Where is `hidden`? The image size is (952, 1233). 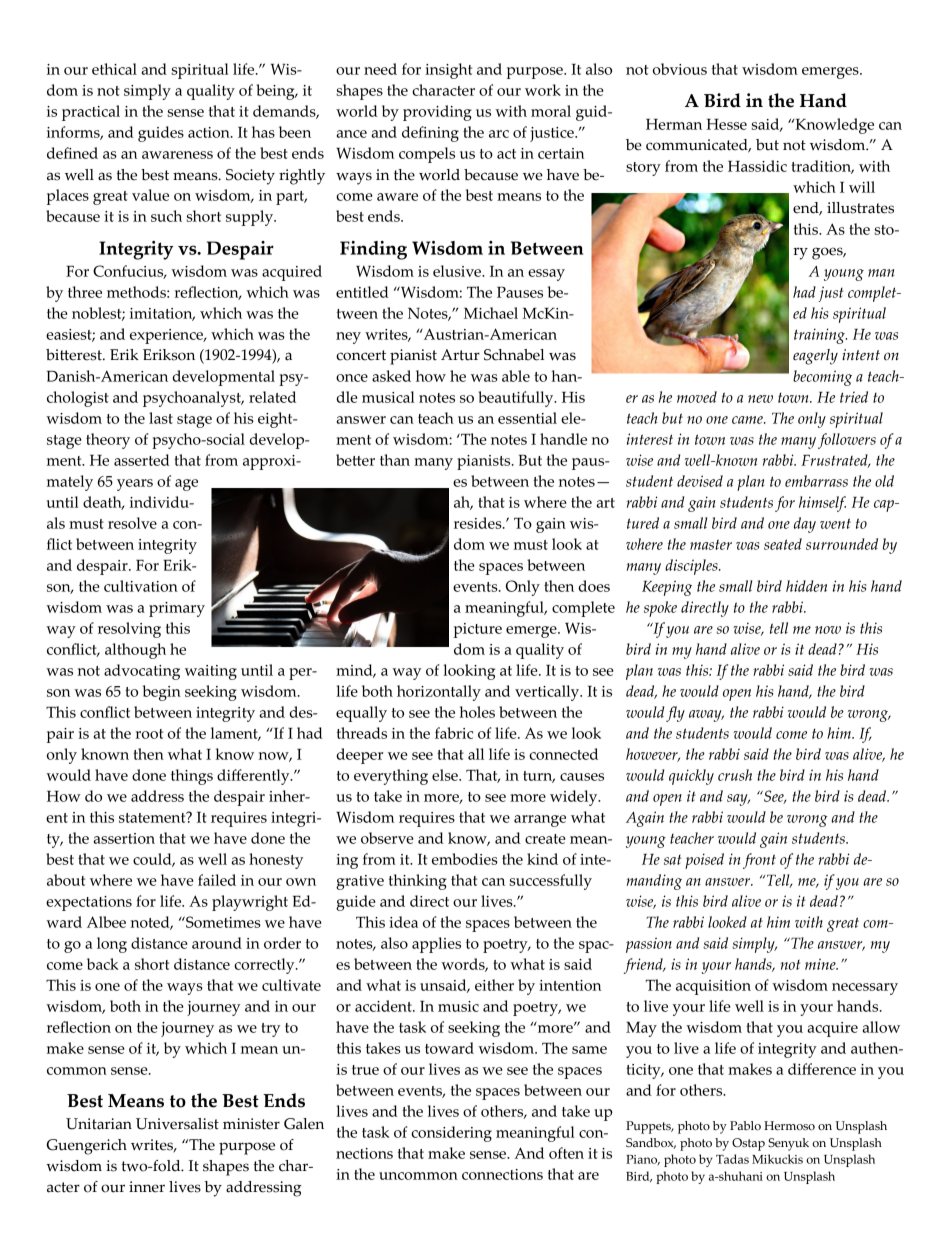
hidden is located at coordinates (806, 586).
